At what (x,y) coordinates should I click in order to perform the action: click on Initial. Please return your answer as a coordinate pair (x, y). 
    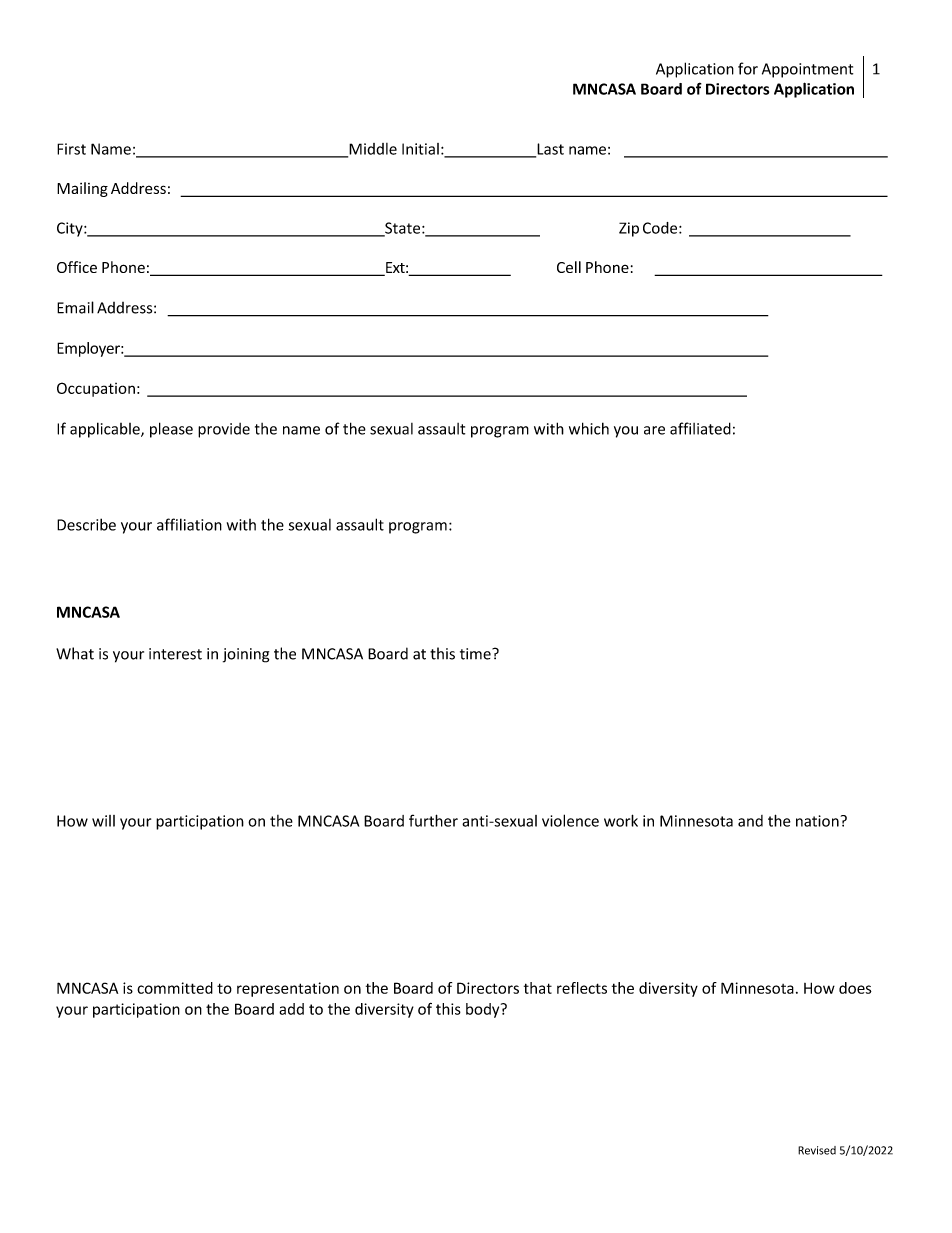
    Looking at the image, I should click on (420, 149).
